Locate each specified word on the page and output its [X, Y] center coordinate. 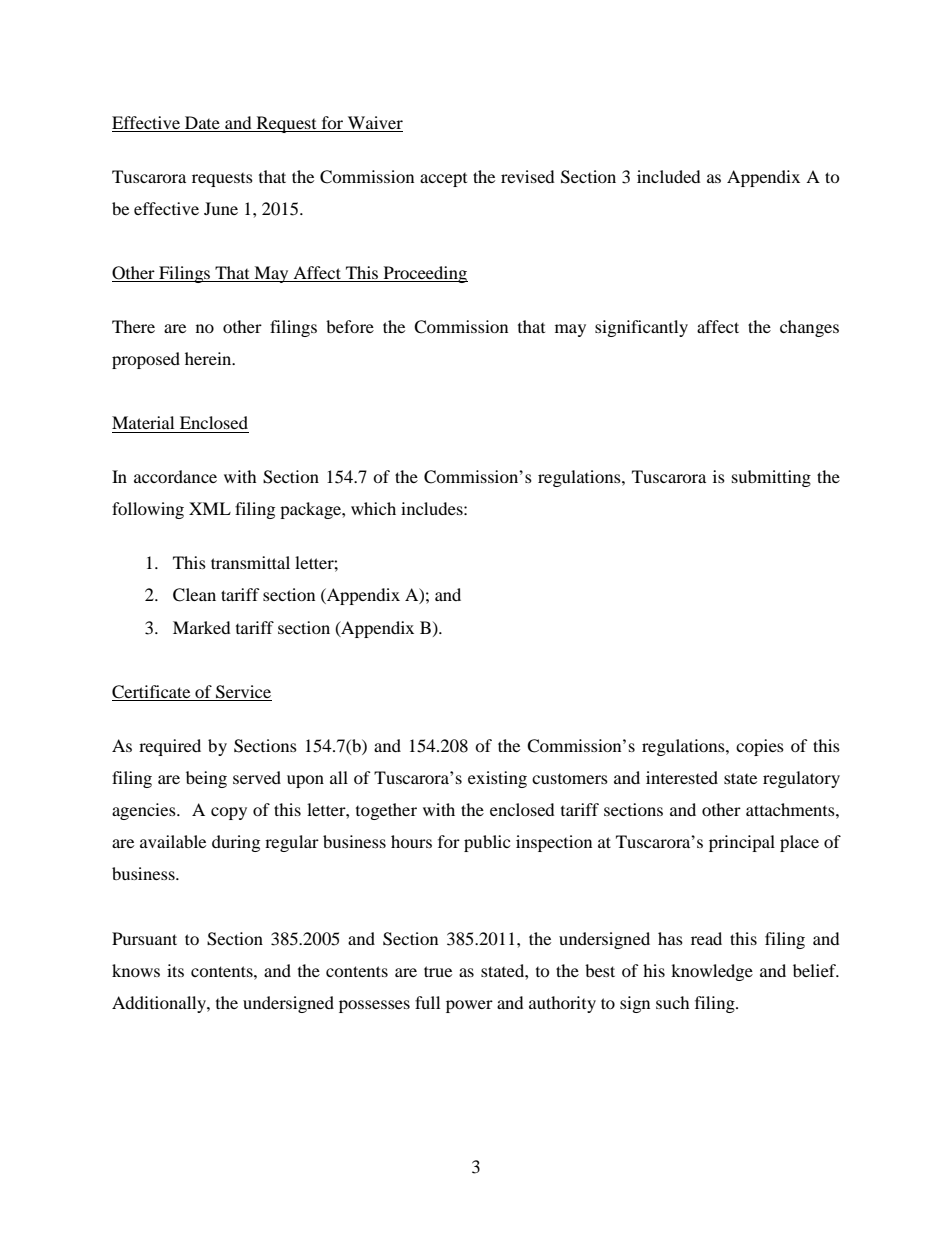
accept [443, 180]
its [175, 970]
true [438, 971]
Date [202, 124]
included [669, 176]
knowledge [712, 972]
